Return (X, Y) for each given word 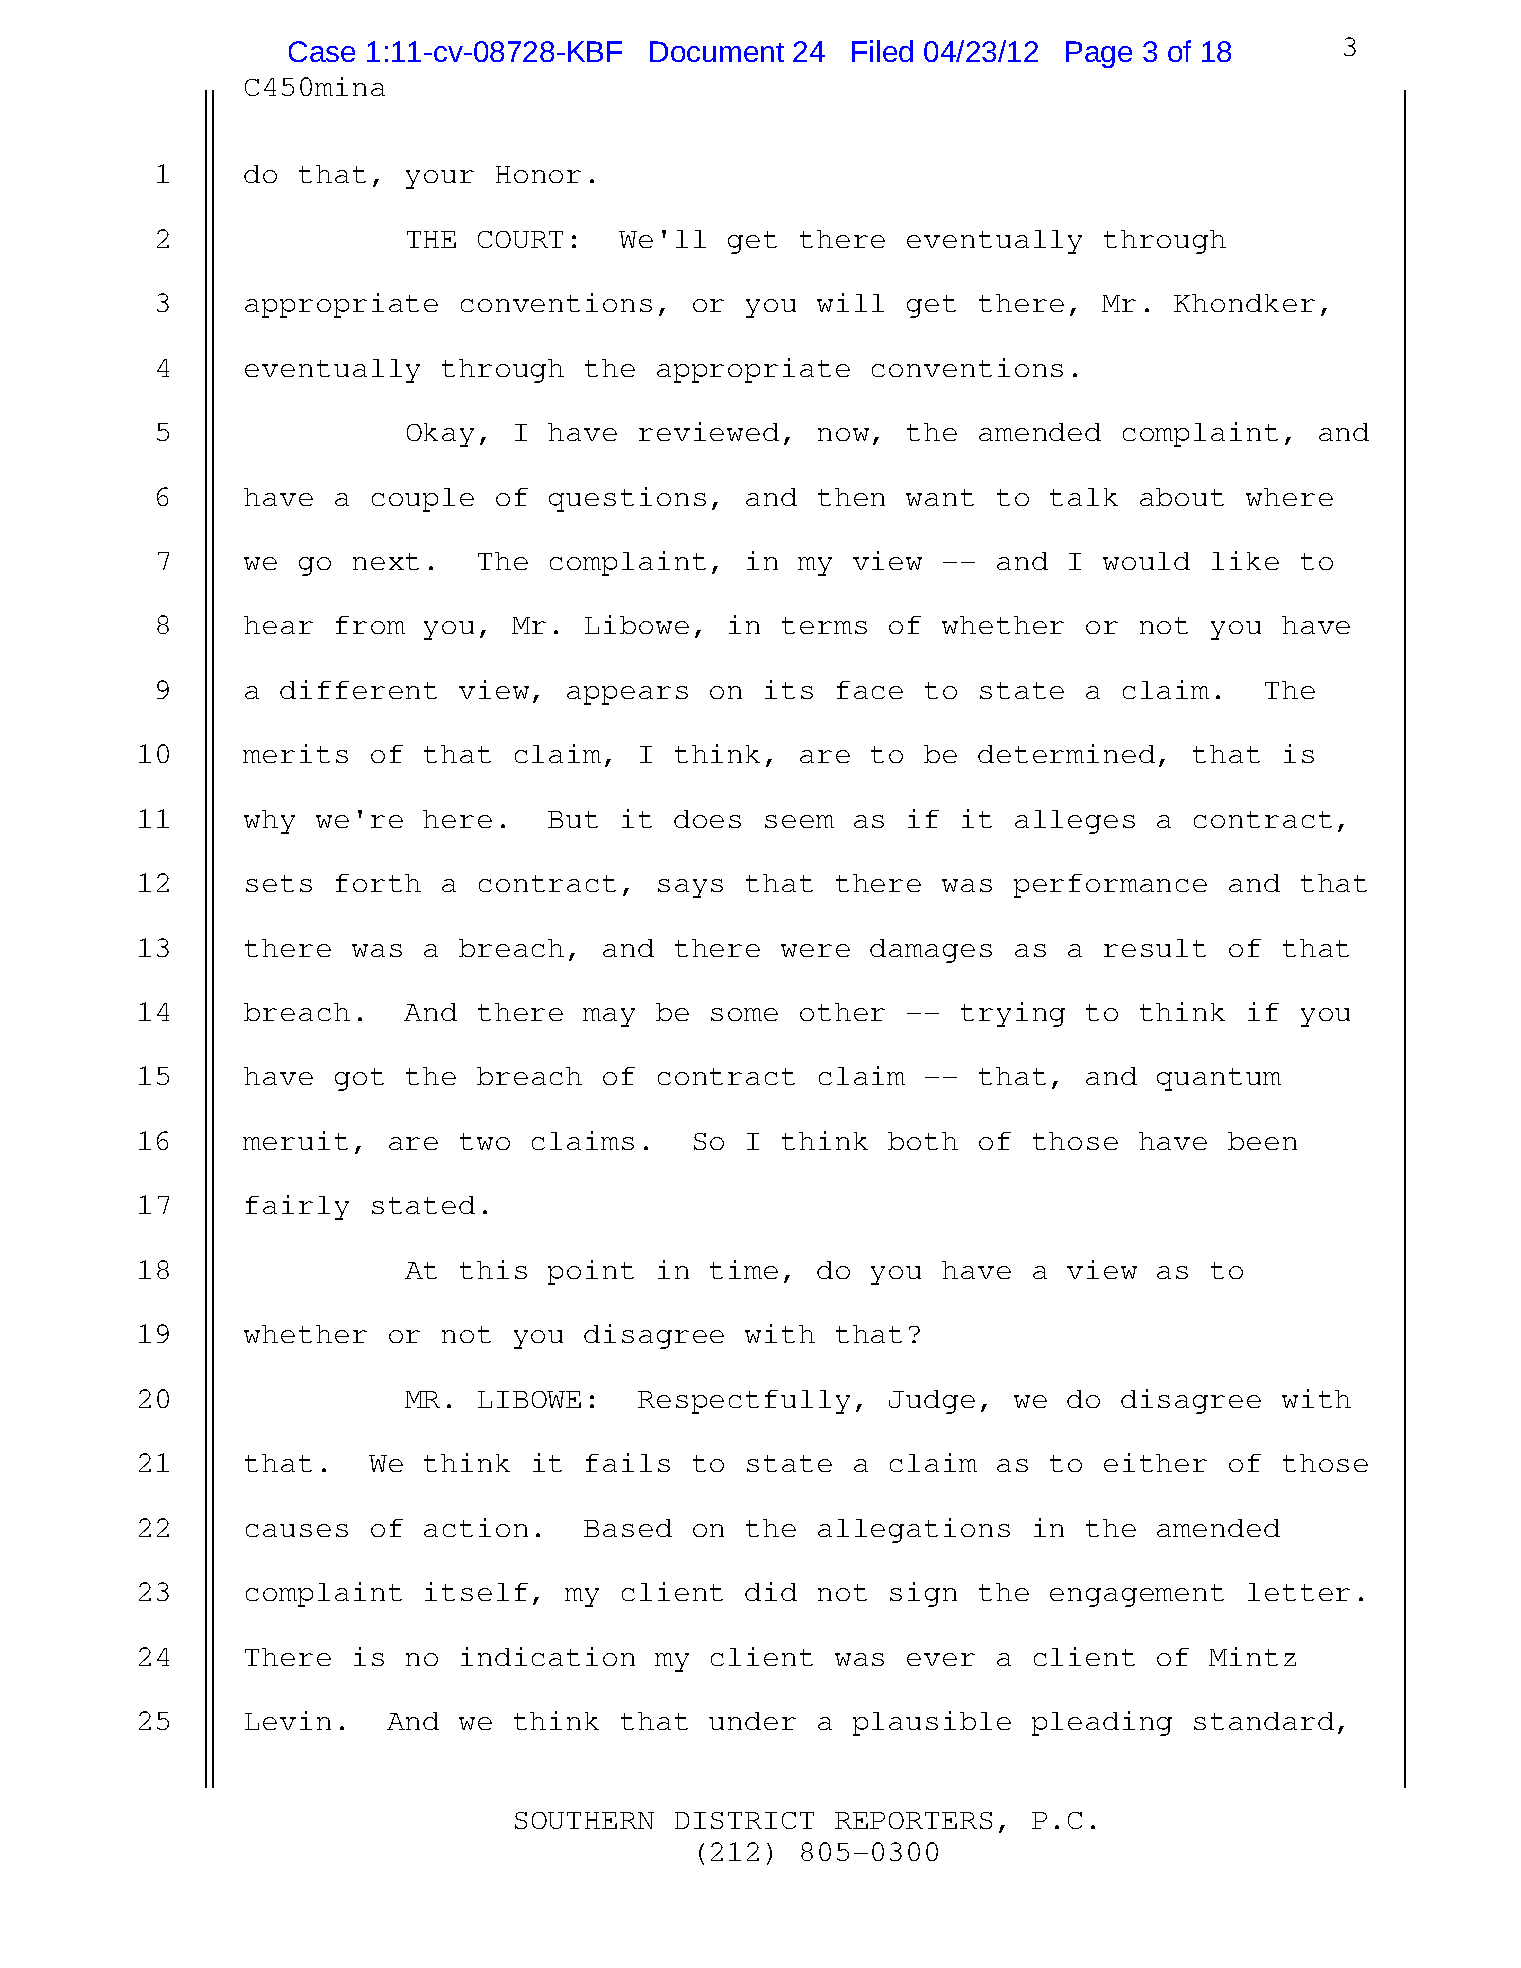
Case (322, 51)
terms (824, 625)
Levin (288, 1720)
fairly (297, 1207)
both (923, 1141)
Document (717, 51)
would (1146, 561)
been (1262, 1141)
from (370, 625)
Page (1099, 54)
